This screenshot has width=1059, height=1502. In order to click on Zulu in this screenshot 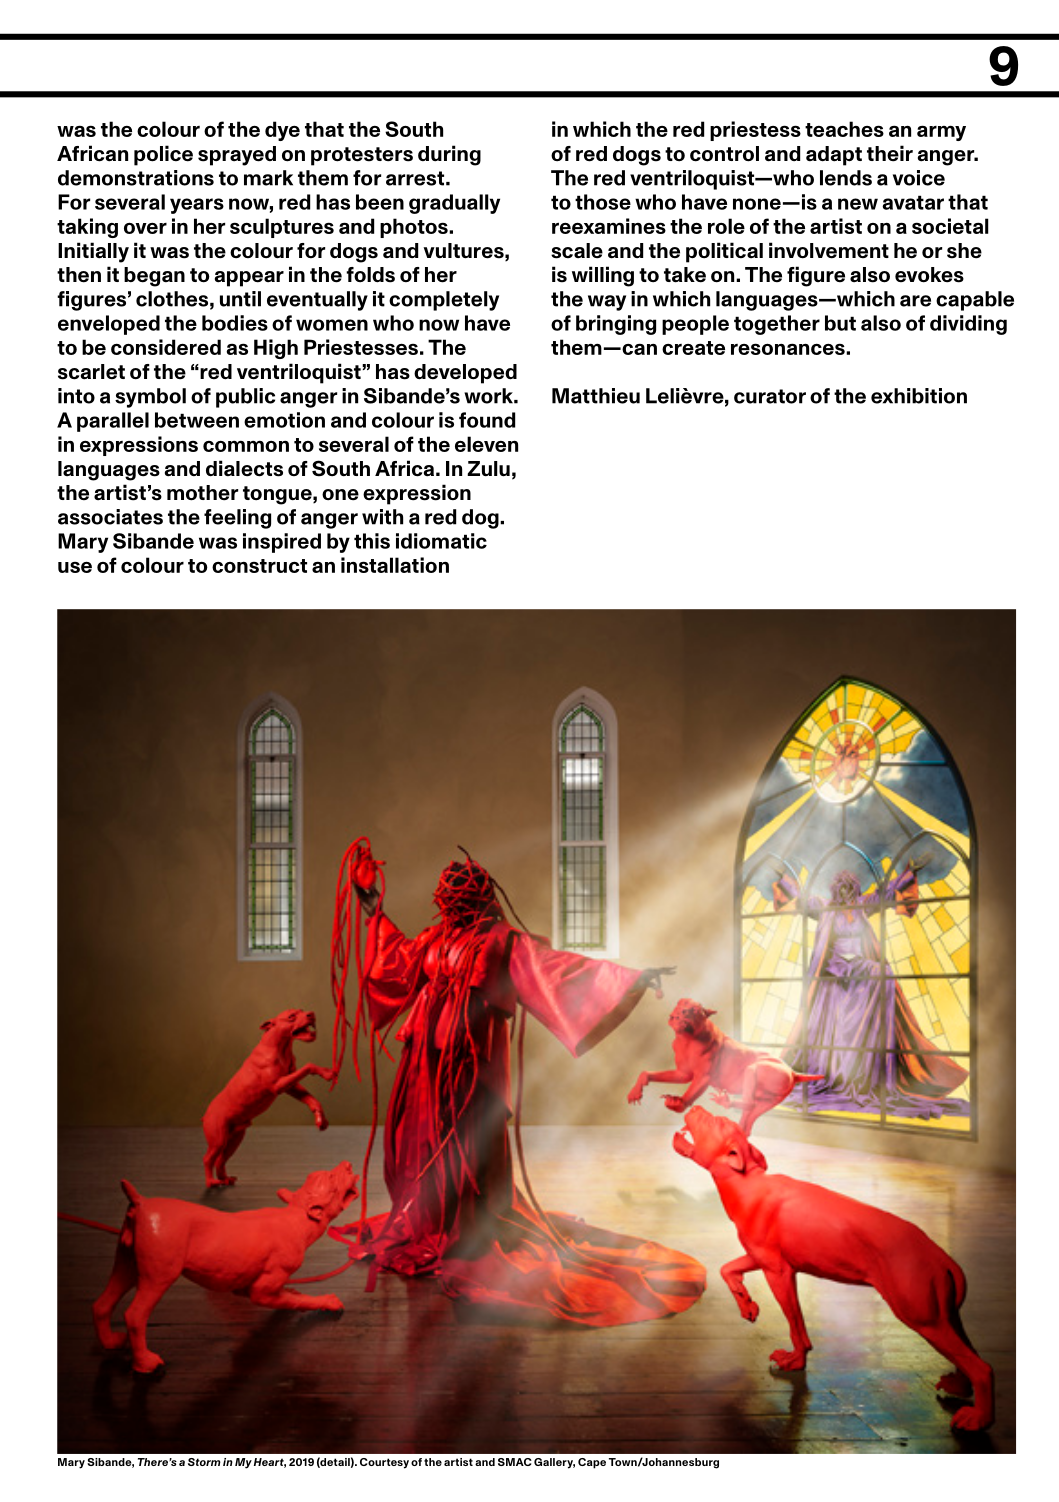, I will do `click(488, 469)`.
